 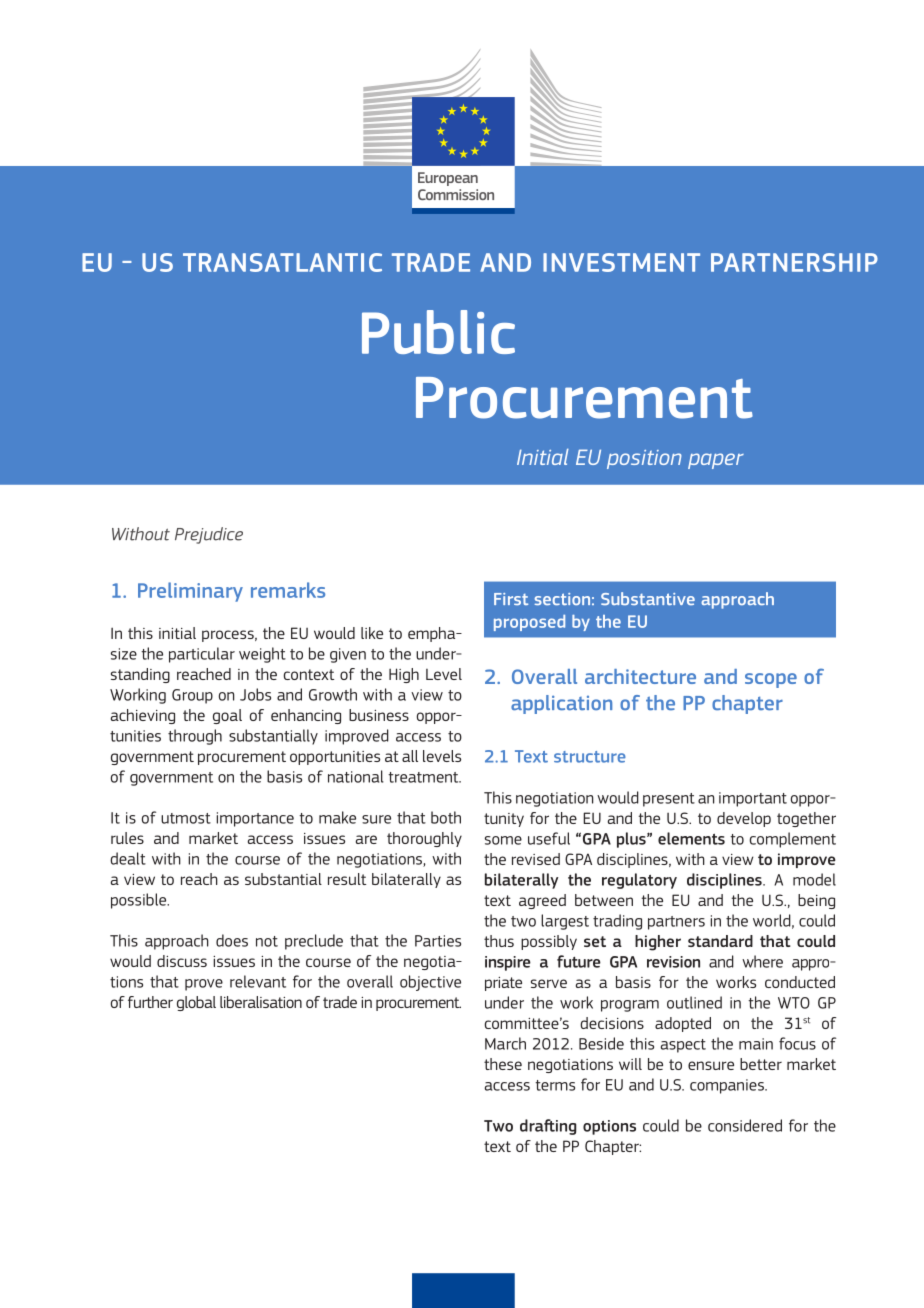 What do you see at coordinates (561, 704) in the page?
I see `application` at bounding box center [561, 704].
